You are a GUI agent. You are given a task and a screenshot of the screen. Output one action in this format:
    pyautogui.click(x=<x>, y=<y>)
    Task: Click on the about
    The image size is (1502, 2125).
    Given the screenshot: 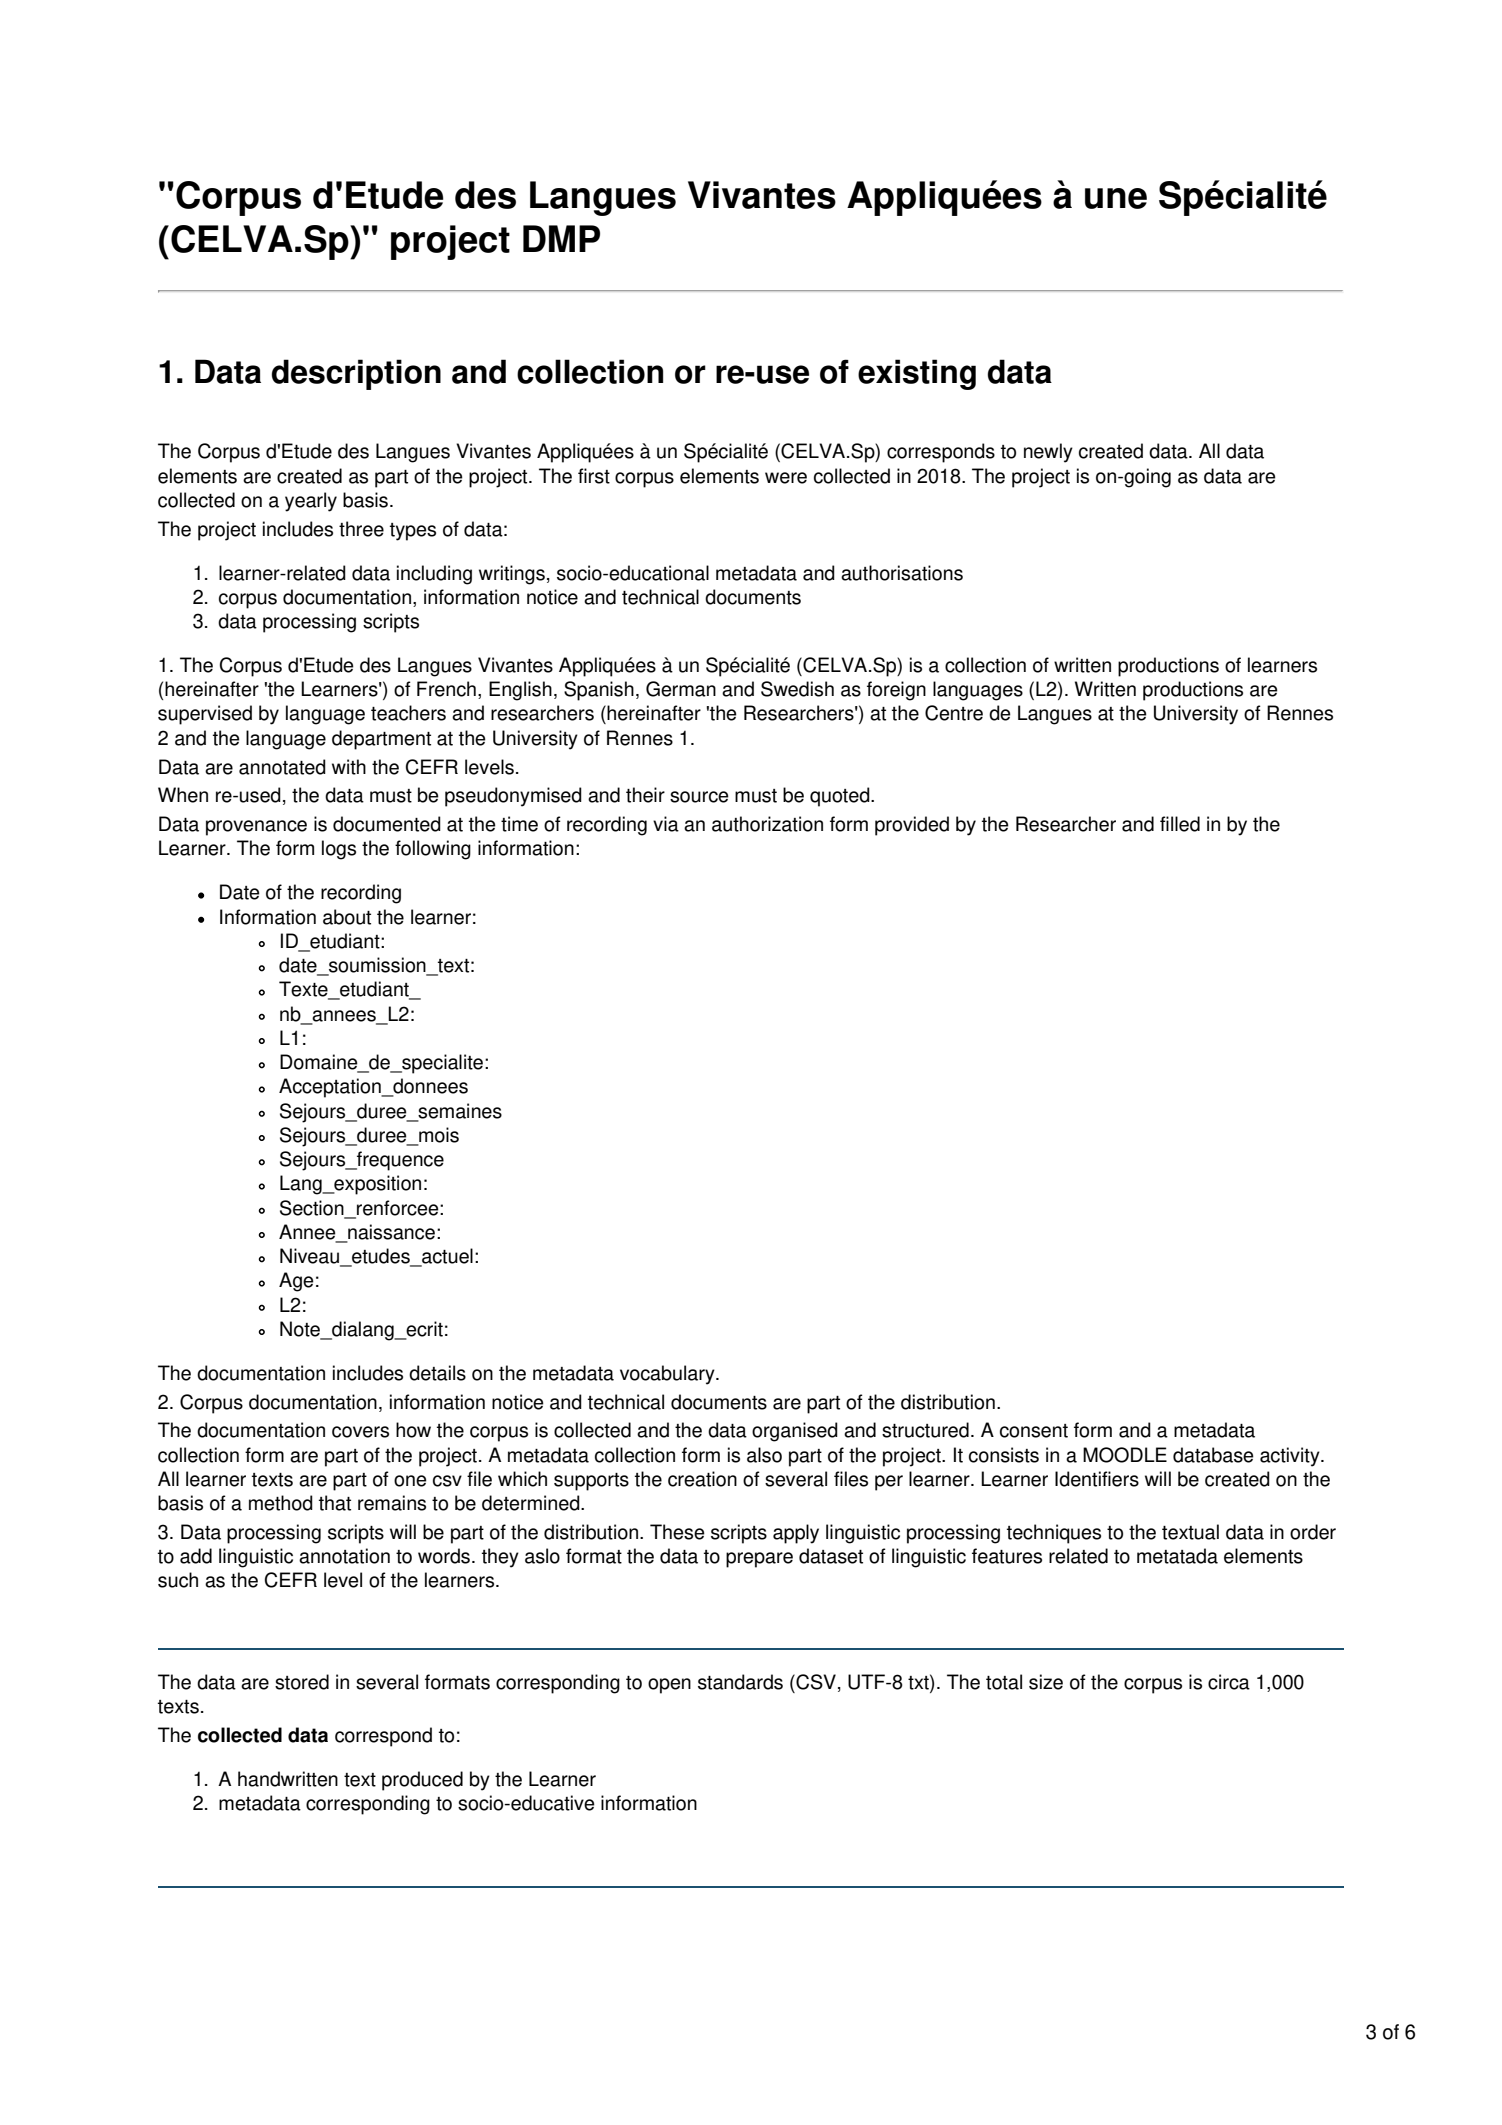 What is the action you would take?
    pyautogui.click(x=347, y=917)
